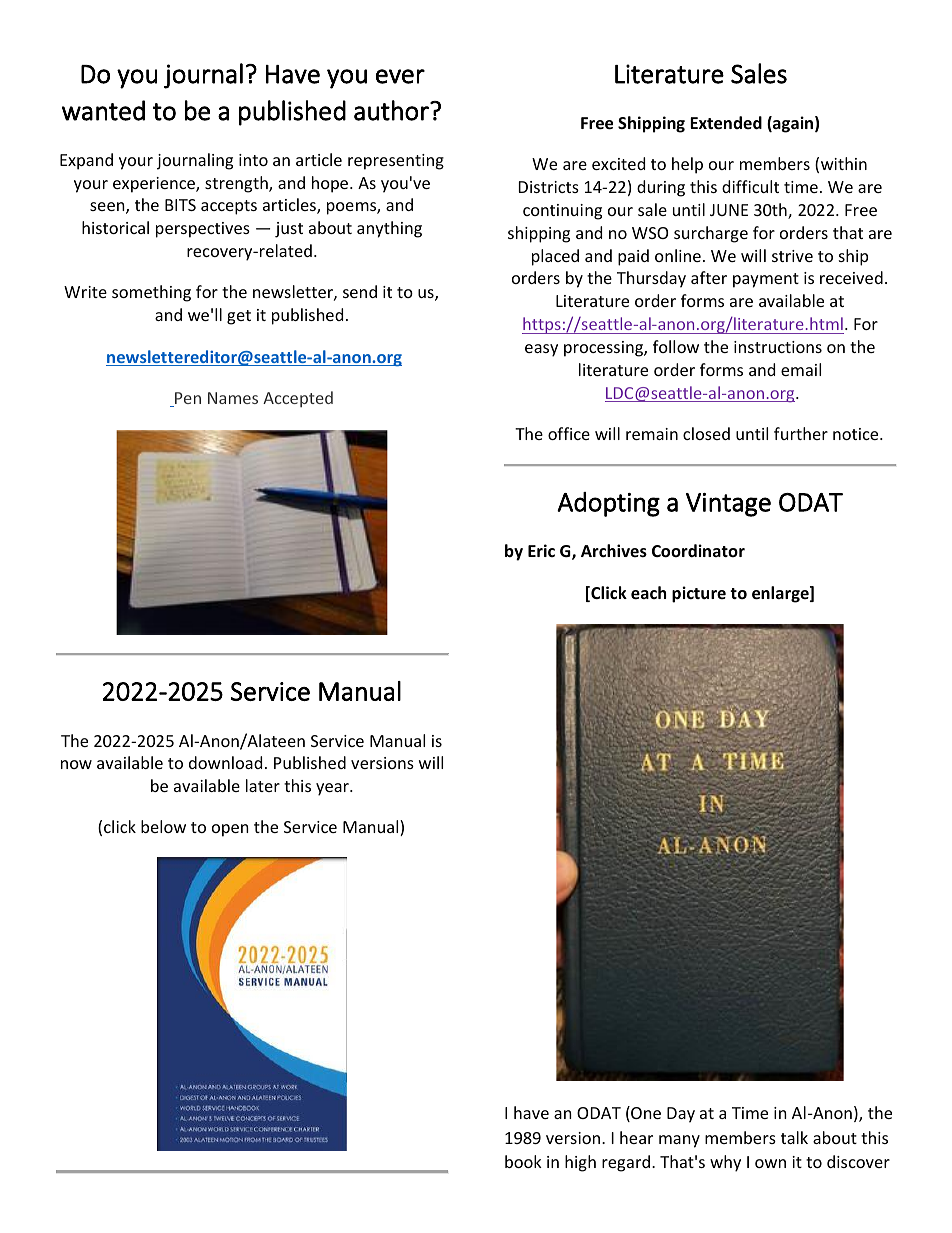 This page has width=952, height=1233. I want to click on wanted, so click(103, 110).
